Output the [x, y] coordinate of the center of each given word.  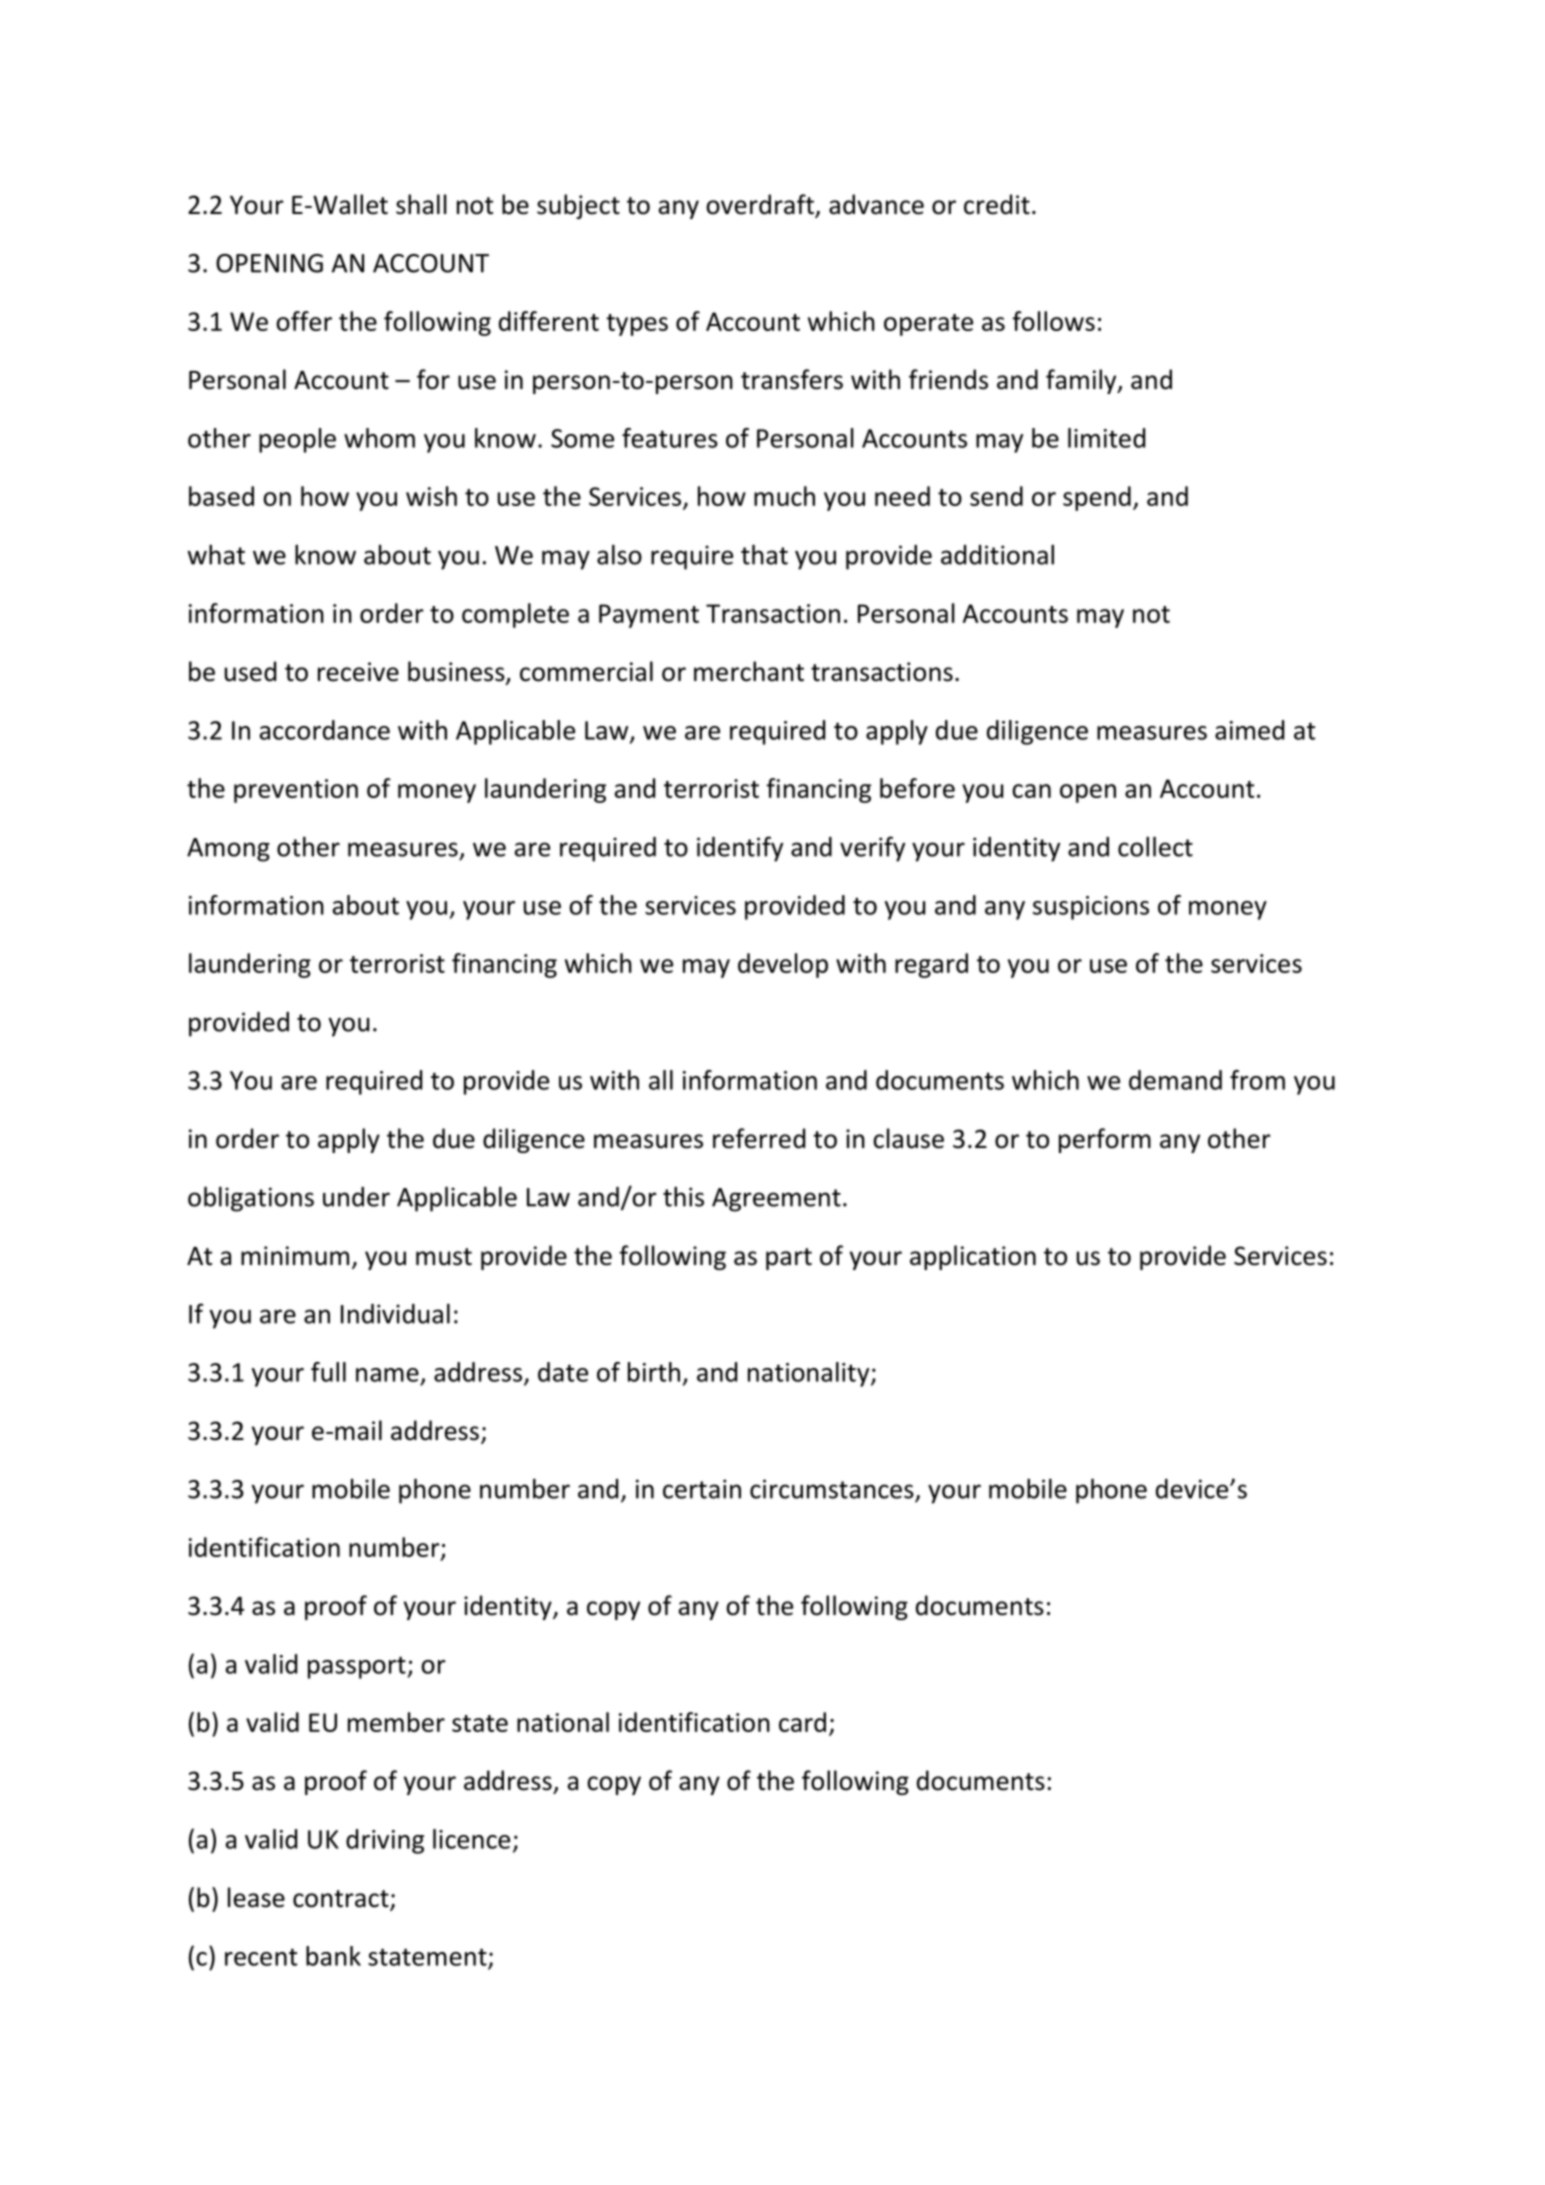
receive [358, 672]
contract [342, 1900]
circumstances [832, 1489]
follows [1053, 321]
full [328, 1372]
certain [702, 1489]
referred [759, 1138]
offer [304, 321]
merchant [749, 671]
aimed [1249, 730]
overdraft [761, 205]
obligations [251, 1199]
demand [1175, 1080]
